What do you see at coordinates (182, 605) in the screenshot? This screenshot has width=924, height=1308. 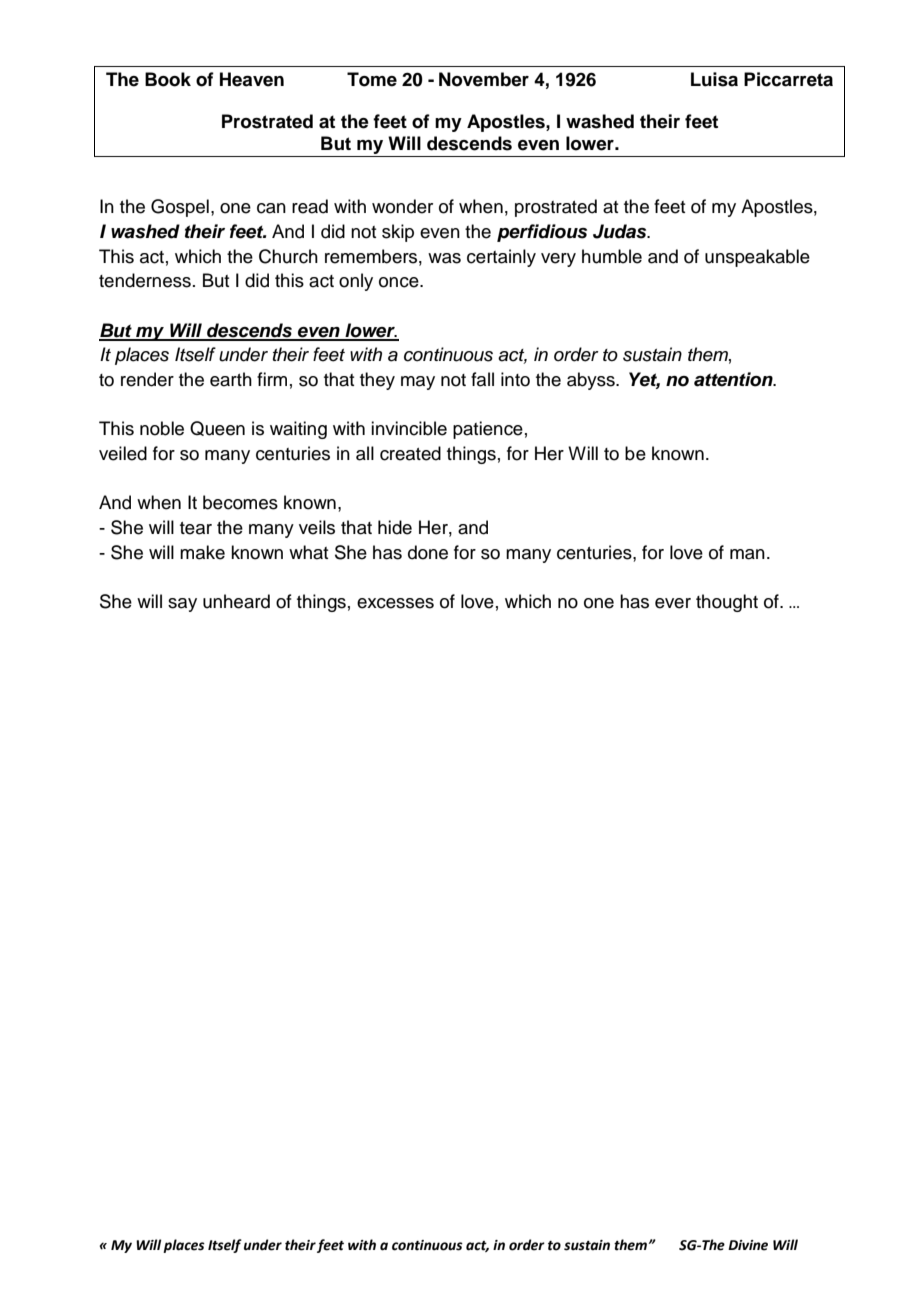 I see `say` at bounding box center [182, 605].
